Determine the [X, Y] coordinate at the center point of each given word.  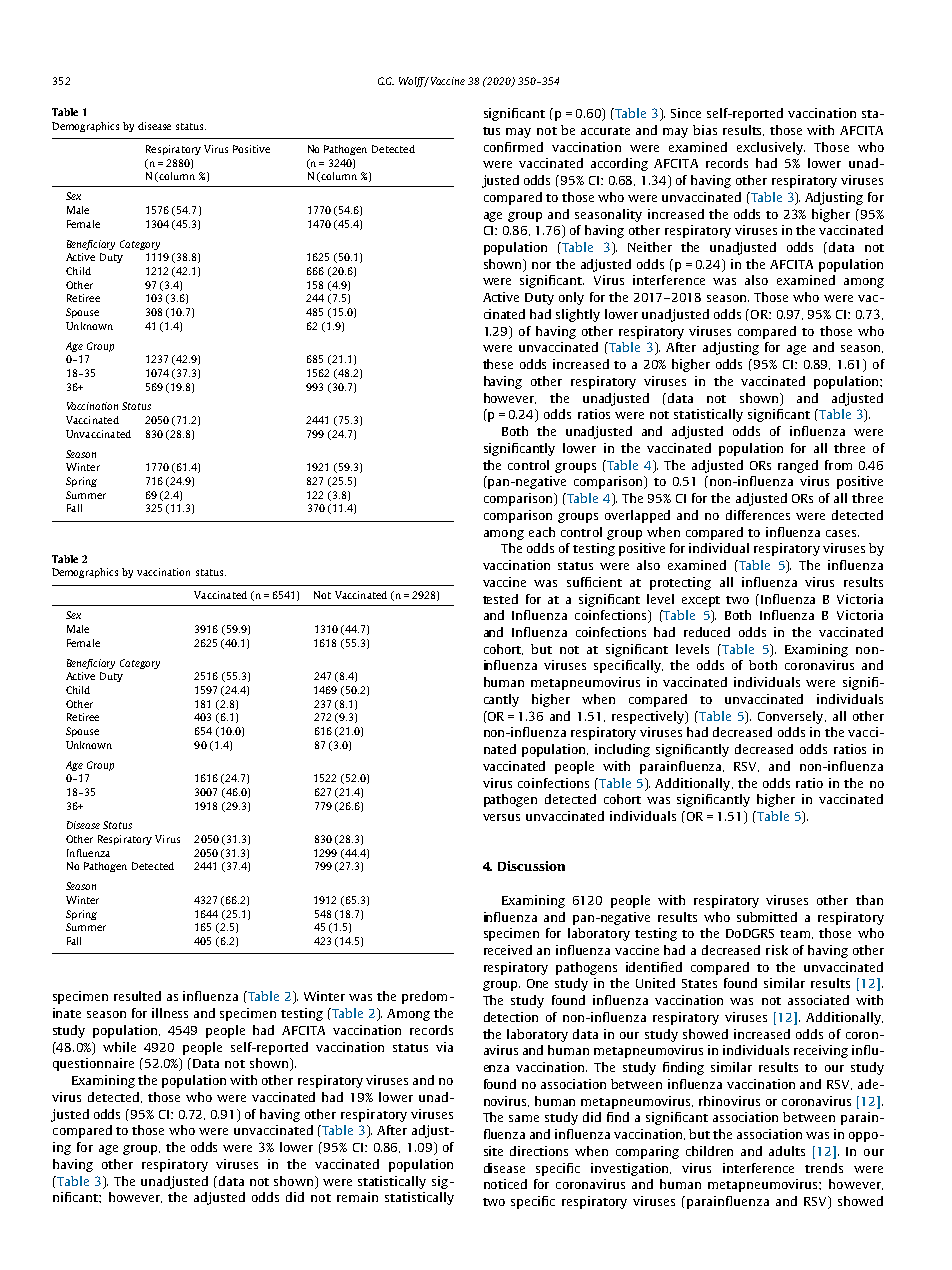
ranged [798, 466]
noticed [505, 1184]
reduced [707, 632]
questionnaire [93, 1064]
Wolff [413, 82]
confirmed [513, 147]
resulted [137, 996]
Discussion [531, 866]
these [498, 364]
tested [500, 599]
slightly [578, 315]
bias [705, 130]
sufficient [594, 582]
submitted [767, 917]
